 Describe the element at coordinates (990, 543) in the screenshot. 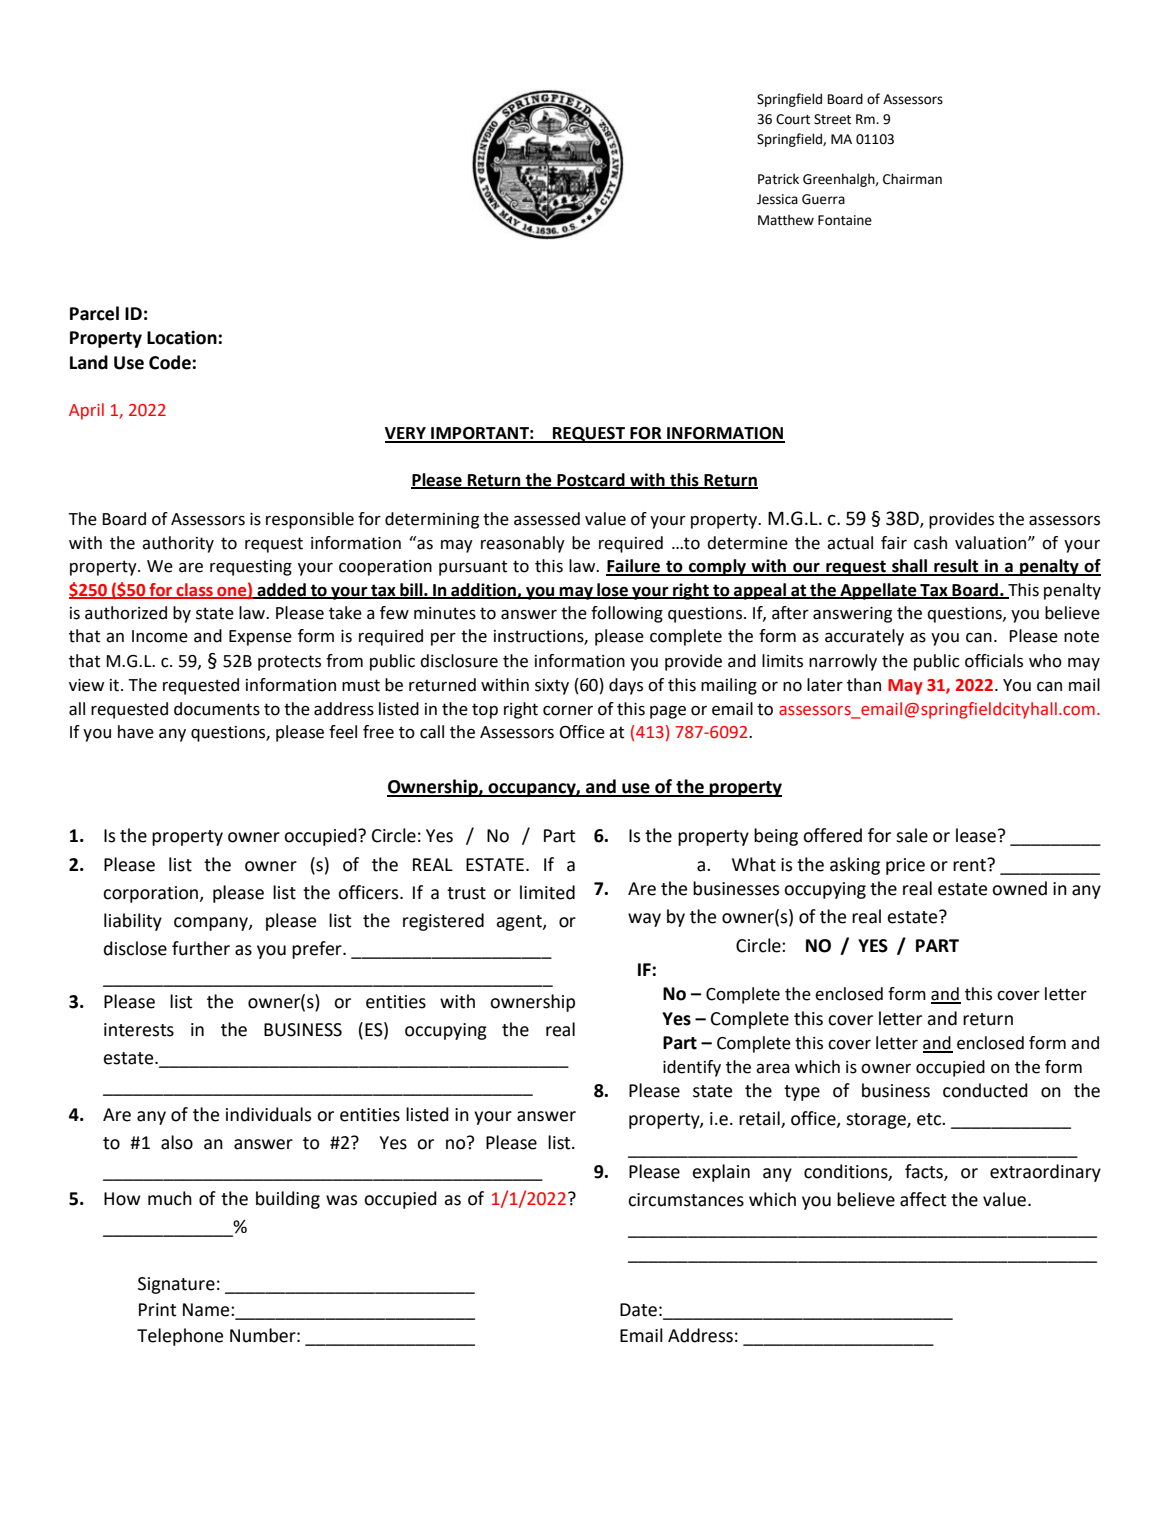

I see `valuation` at that location.
